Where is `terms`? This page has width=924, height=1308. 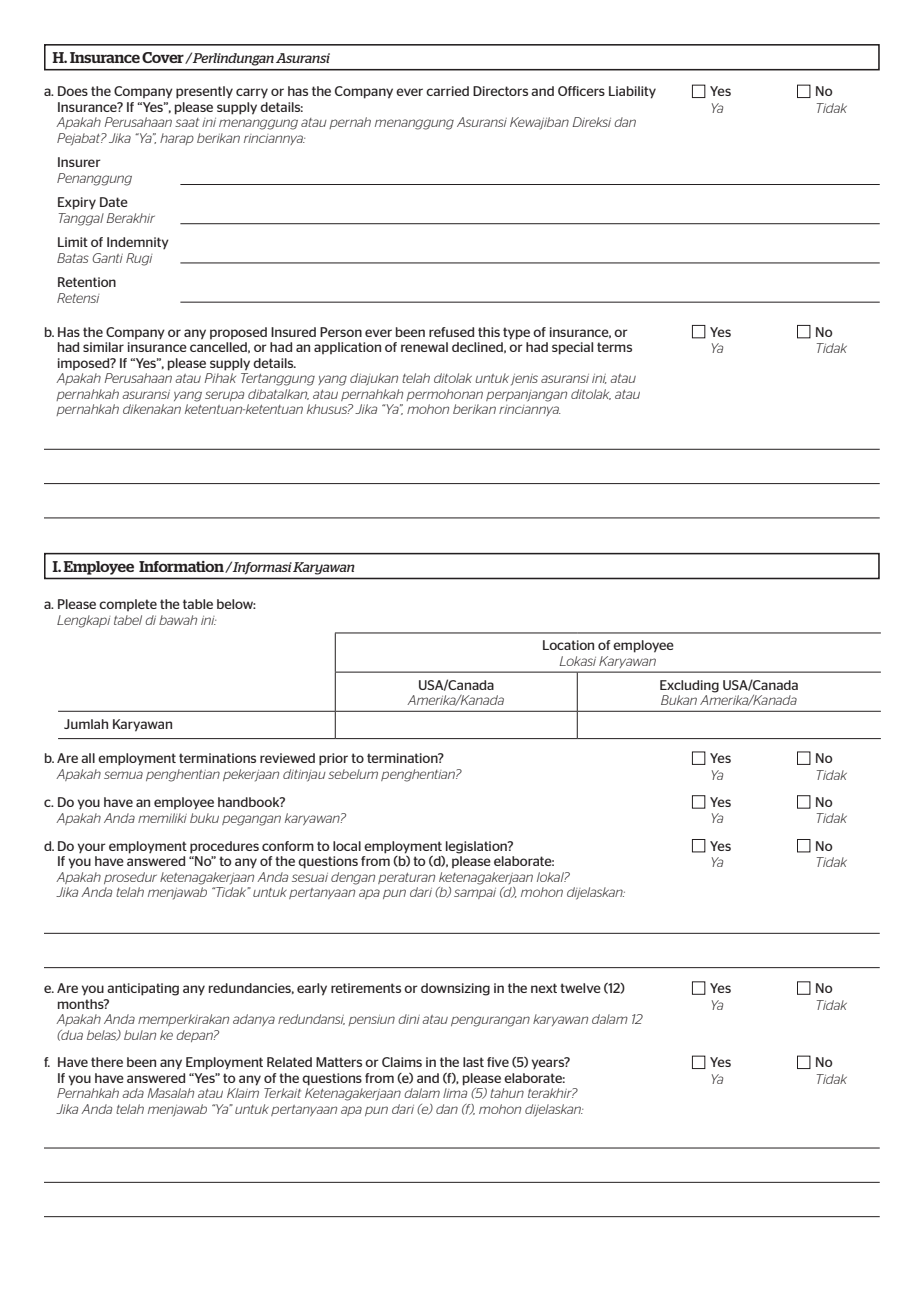
terms is located at coordinates (614, 347).
